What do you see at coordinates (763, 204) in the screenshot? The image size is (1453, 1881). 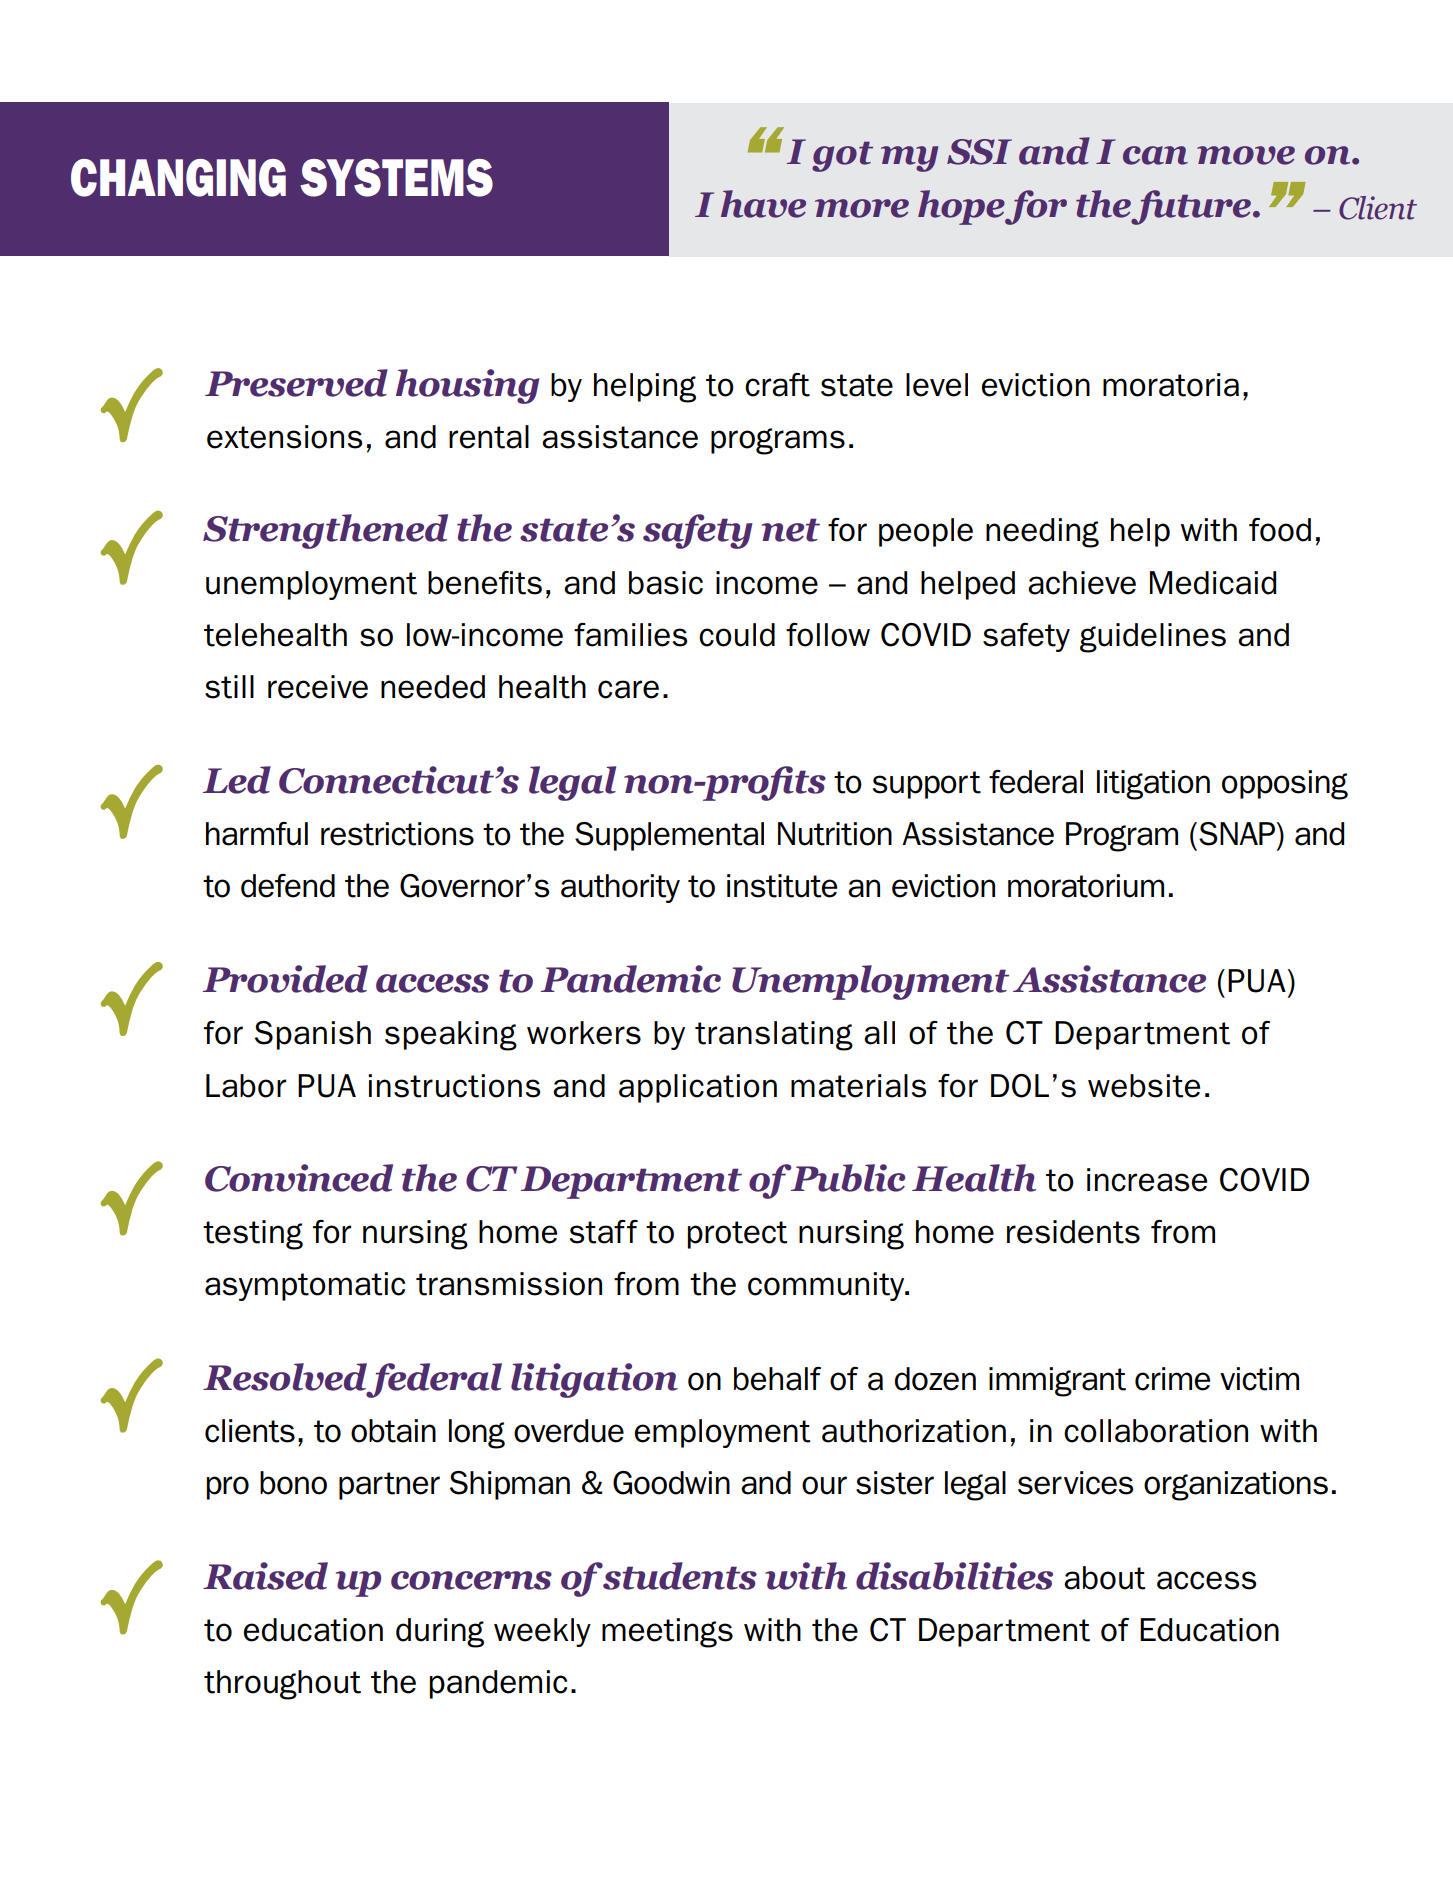 I see `have` at bounding box center [763, 204].
